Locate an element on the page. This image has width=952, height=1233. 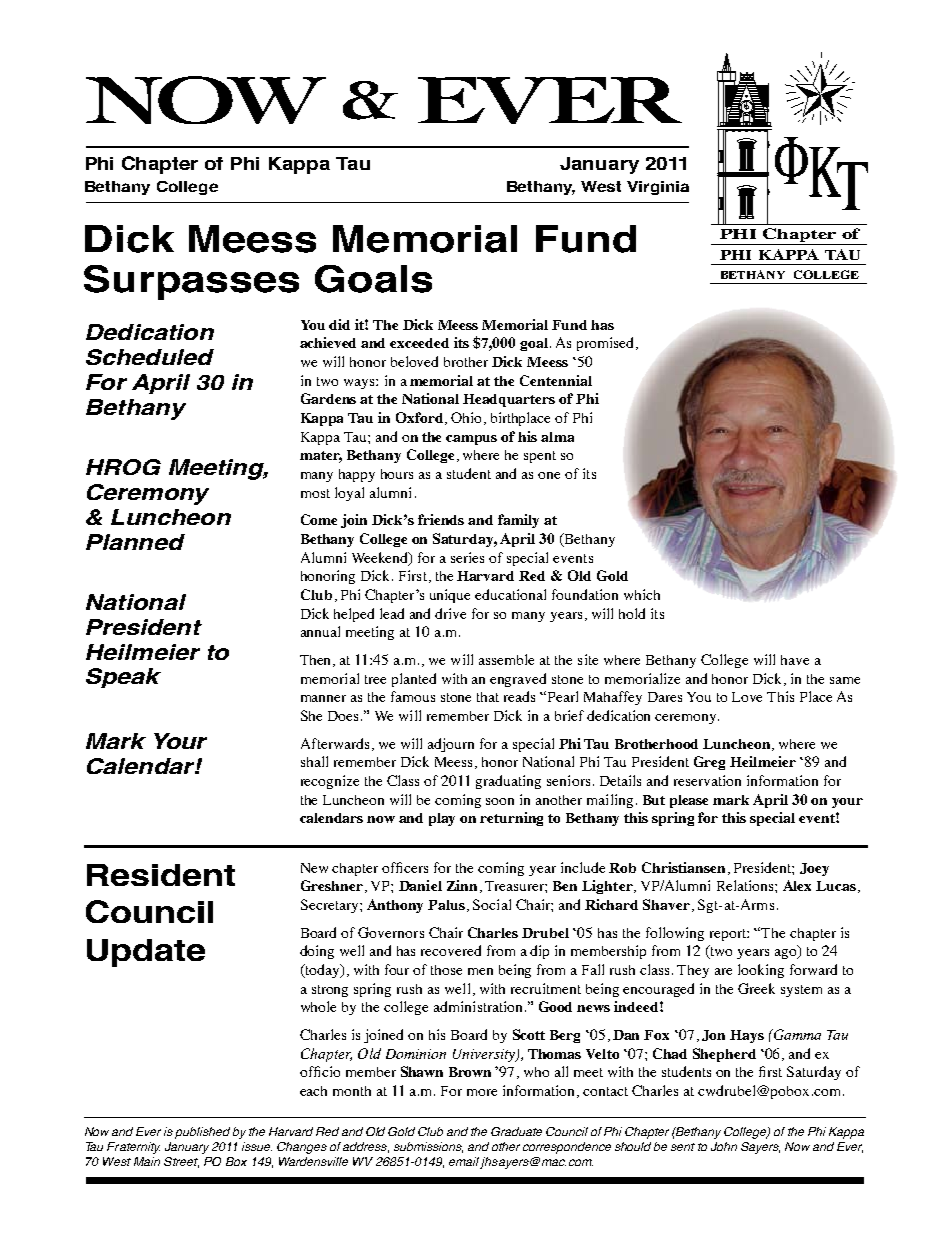
same is located at coordinates (845, 680).
